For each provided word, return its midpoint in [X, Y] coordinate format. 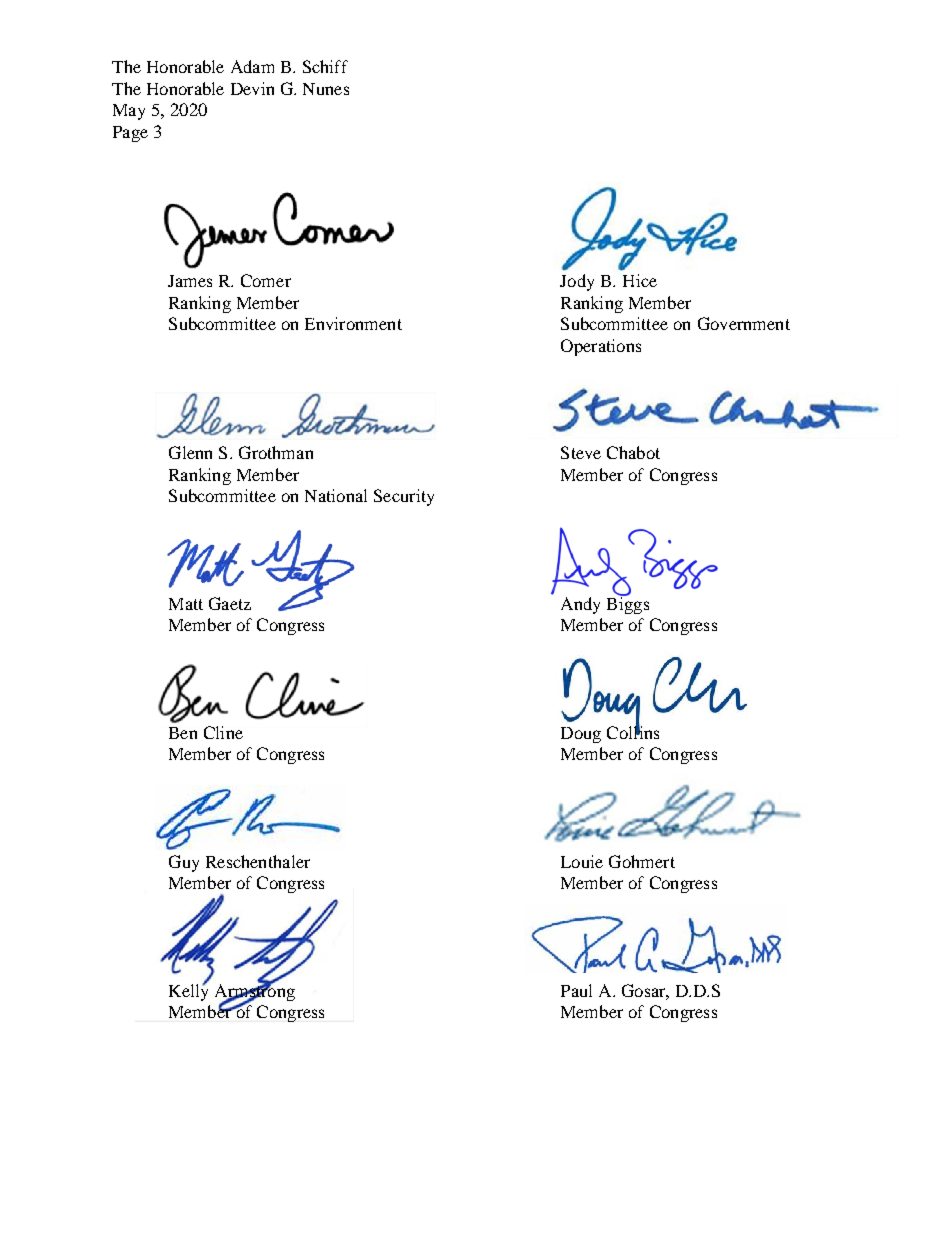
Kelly [188, 991]
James [190, 281]
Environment [353, 323]
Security [404, 497]
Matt [186, 604]
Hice [640, 280]
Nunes [326, 89]
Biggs [628, 604]
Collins [633, 731]
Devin [252, 88]
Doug [581, 735]
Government [744, 323]
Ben [183, 733]
